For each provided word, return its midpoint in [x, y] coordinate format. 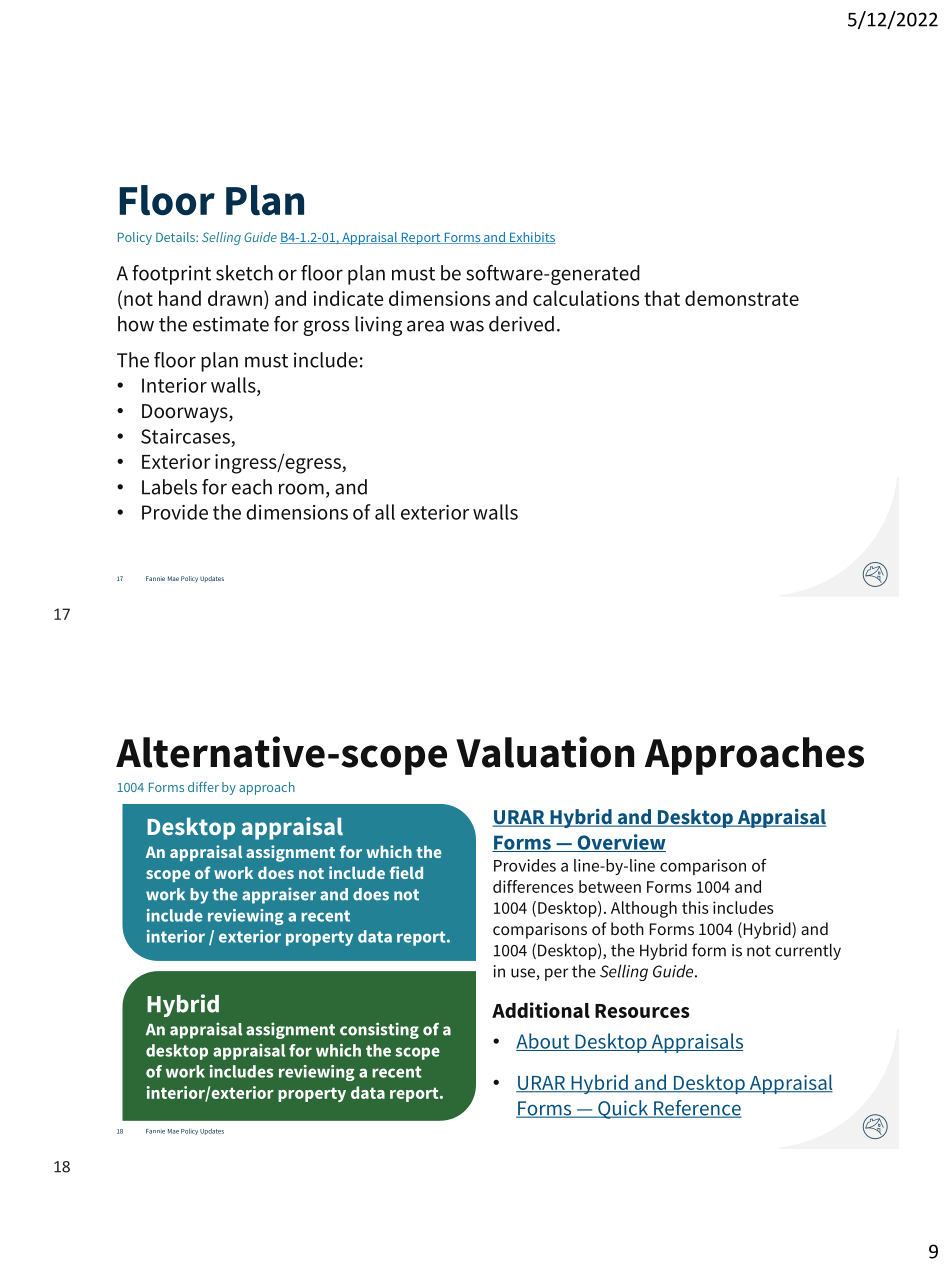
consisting [379, 1030]
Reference [697, 1109]
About [544, 1042]
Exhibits [532, 238]
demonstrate [742, 298]
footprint [171, 275]
